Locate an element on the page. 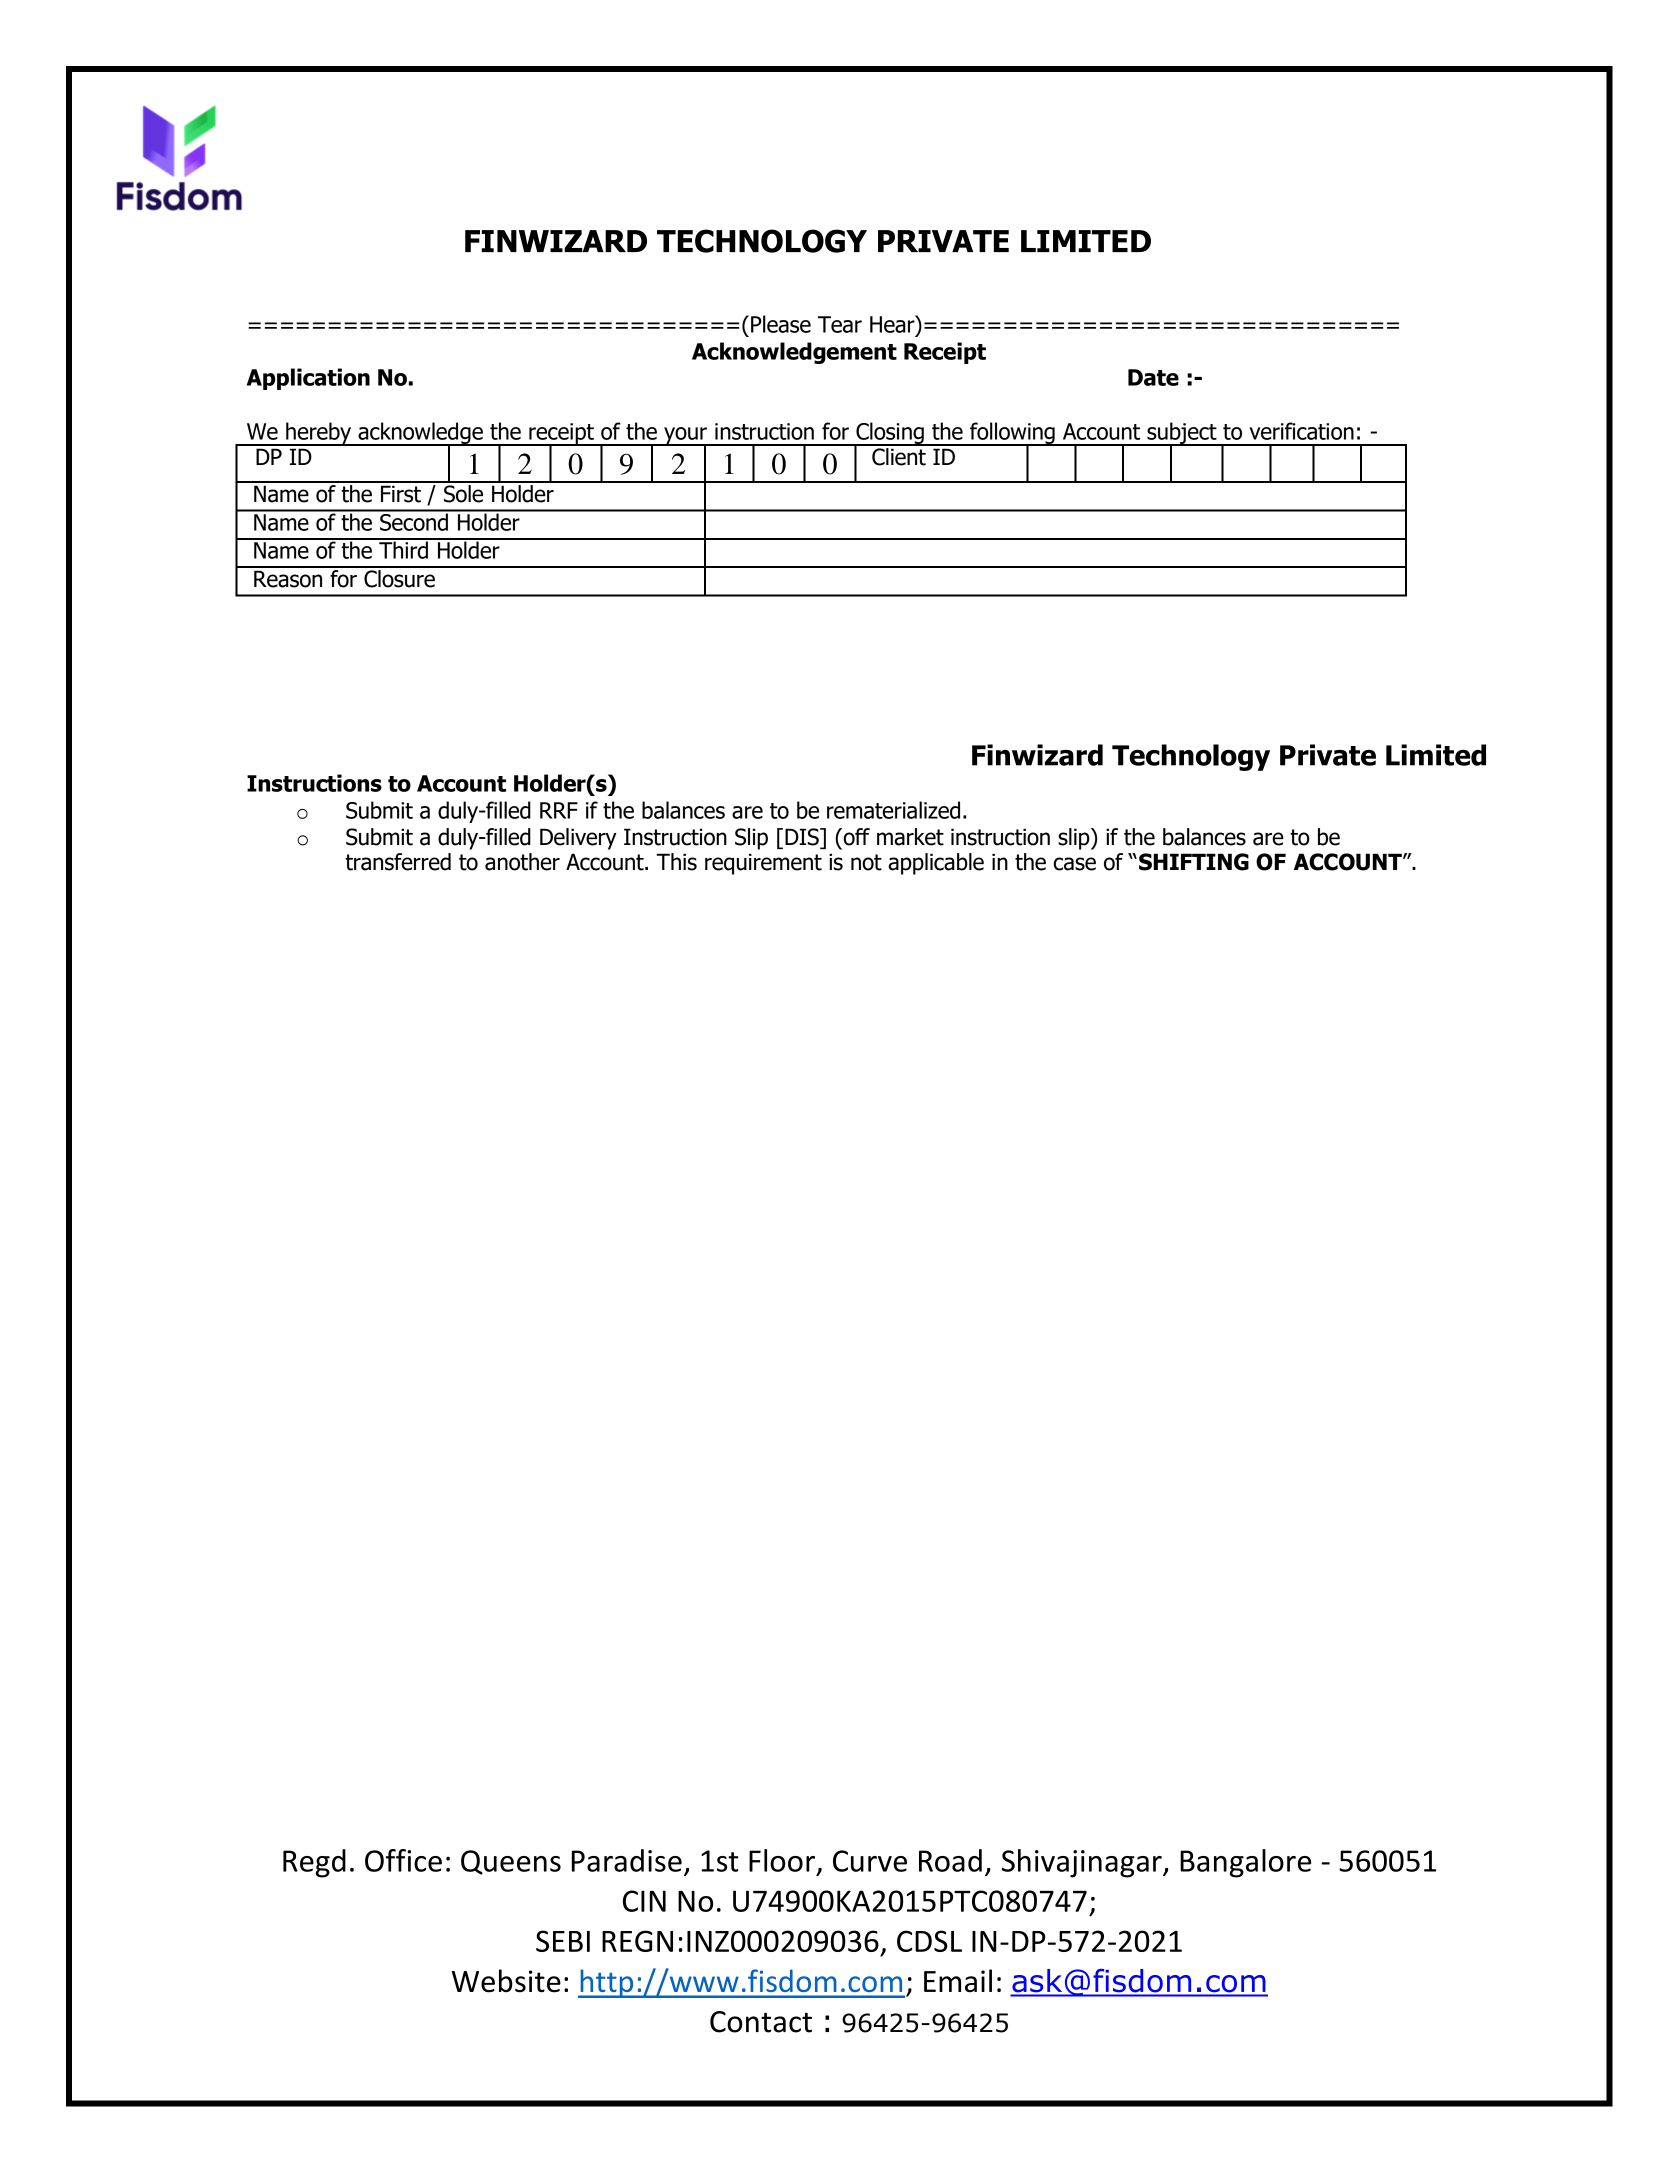 This image has width=1678, height=2172. Please is located at coordinates (781, 324).
